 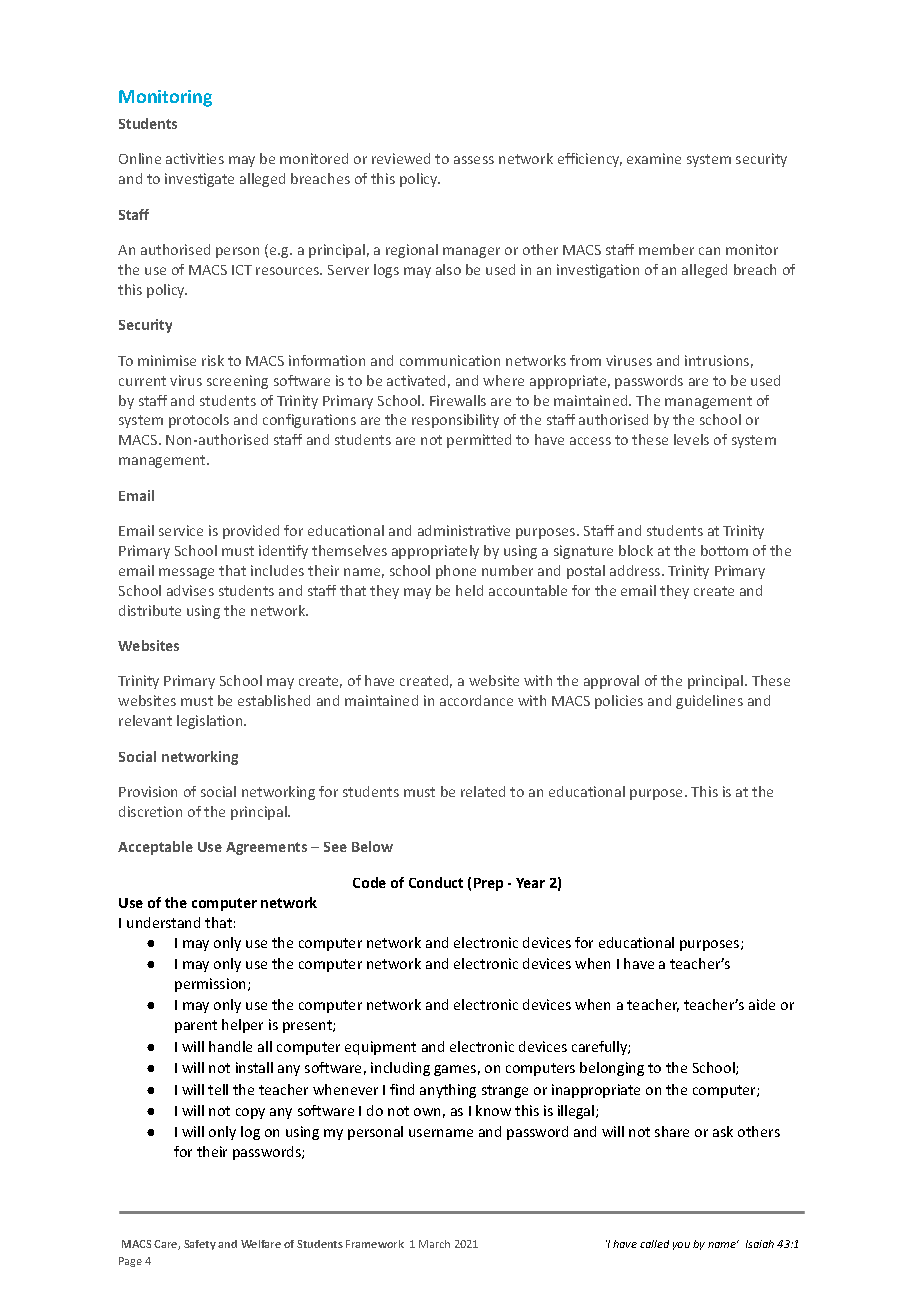 I want to click on levels, so click(x=691, y=439).
